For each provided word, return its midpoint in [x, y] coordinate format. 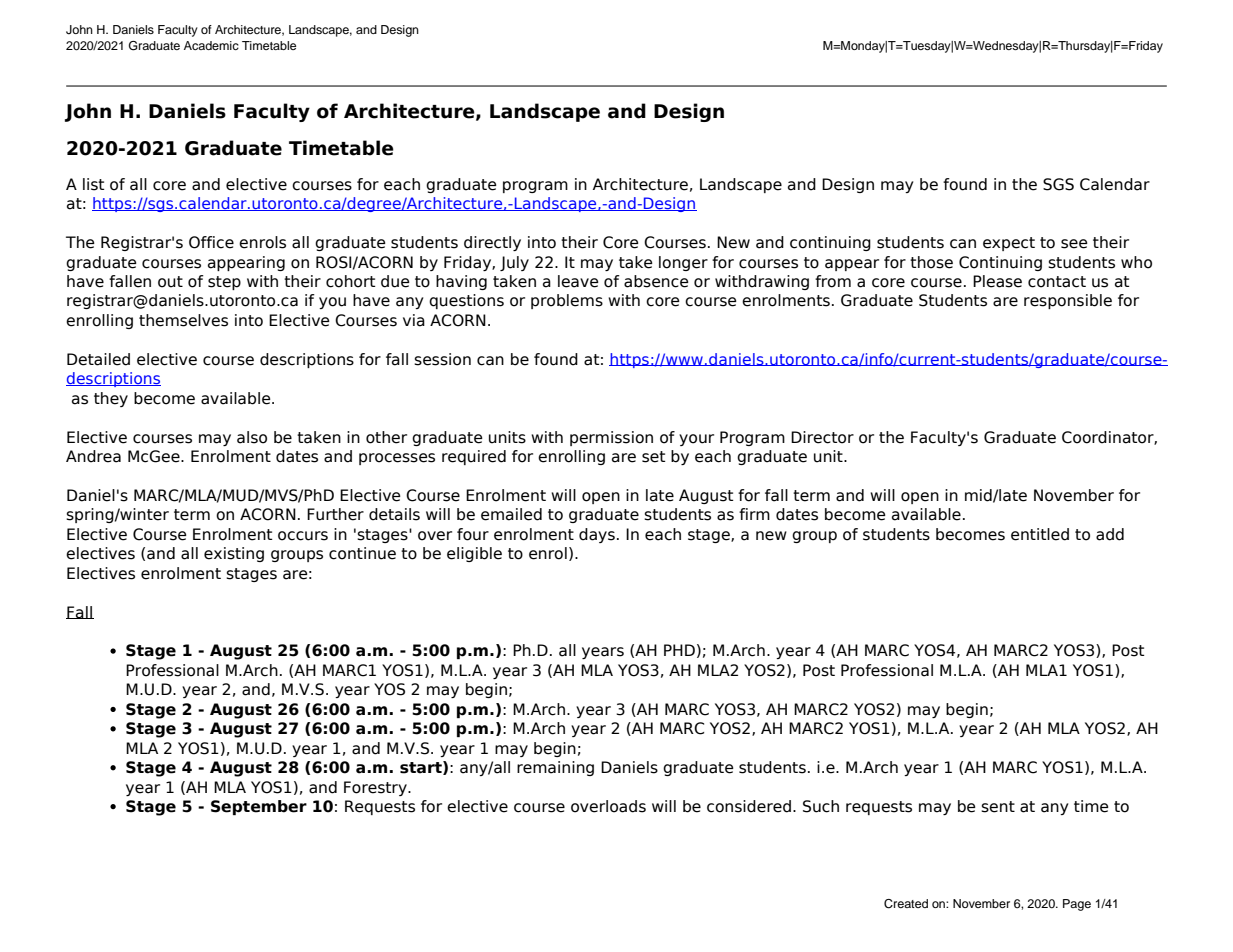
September [259, 807]
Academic [211, 45]
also [252, 437]
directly [492, 243]
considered [749, 806]
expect [1009, 244]
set [654, 457]
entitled [1040, 534]
